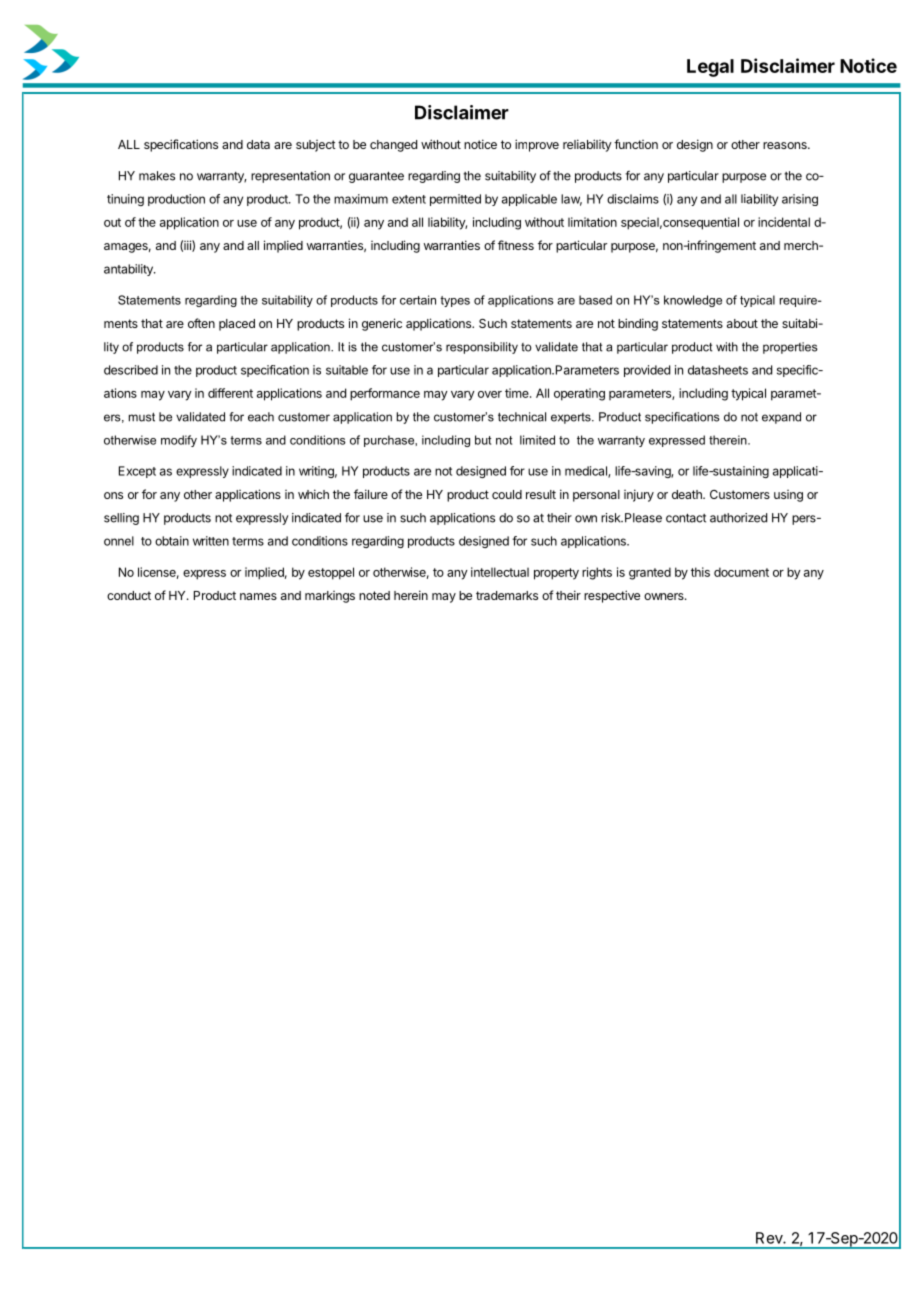 The width and height of the image is (924, 1308). Describe the element at coordinates (516, 245) in the image. I see `fitness` at that location.
